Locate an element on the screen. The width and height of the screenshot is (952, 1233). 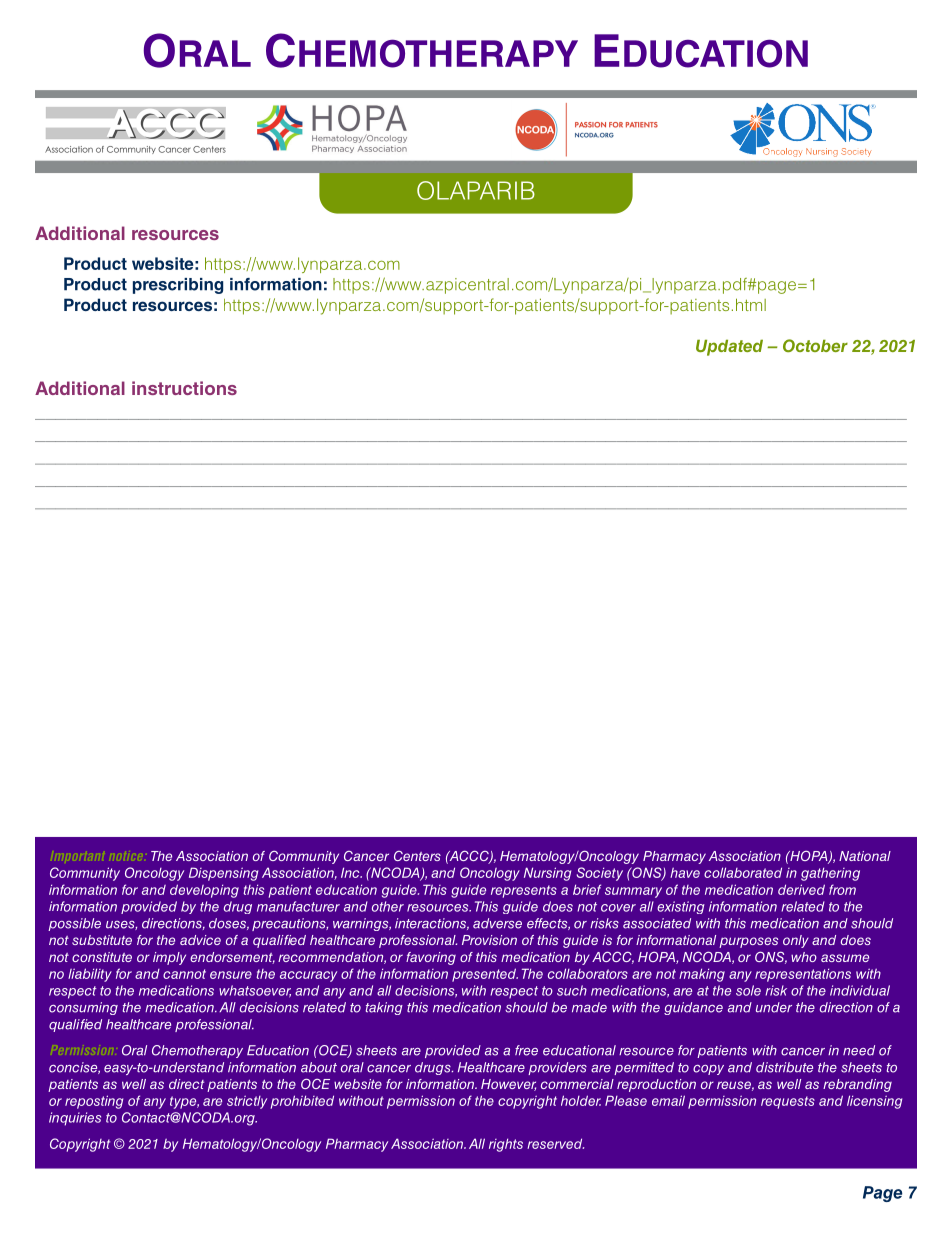
Dispensing is located at coordinates (223, 874).
